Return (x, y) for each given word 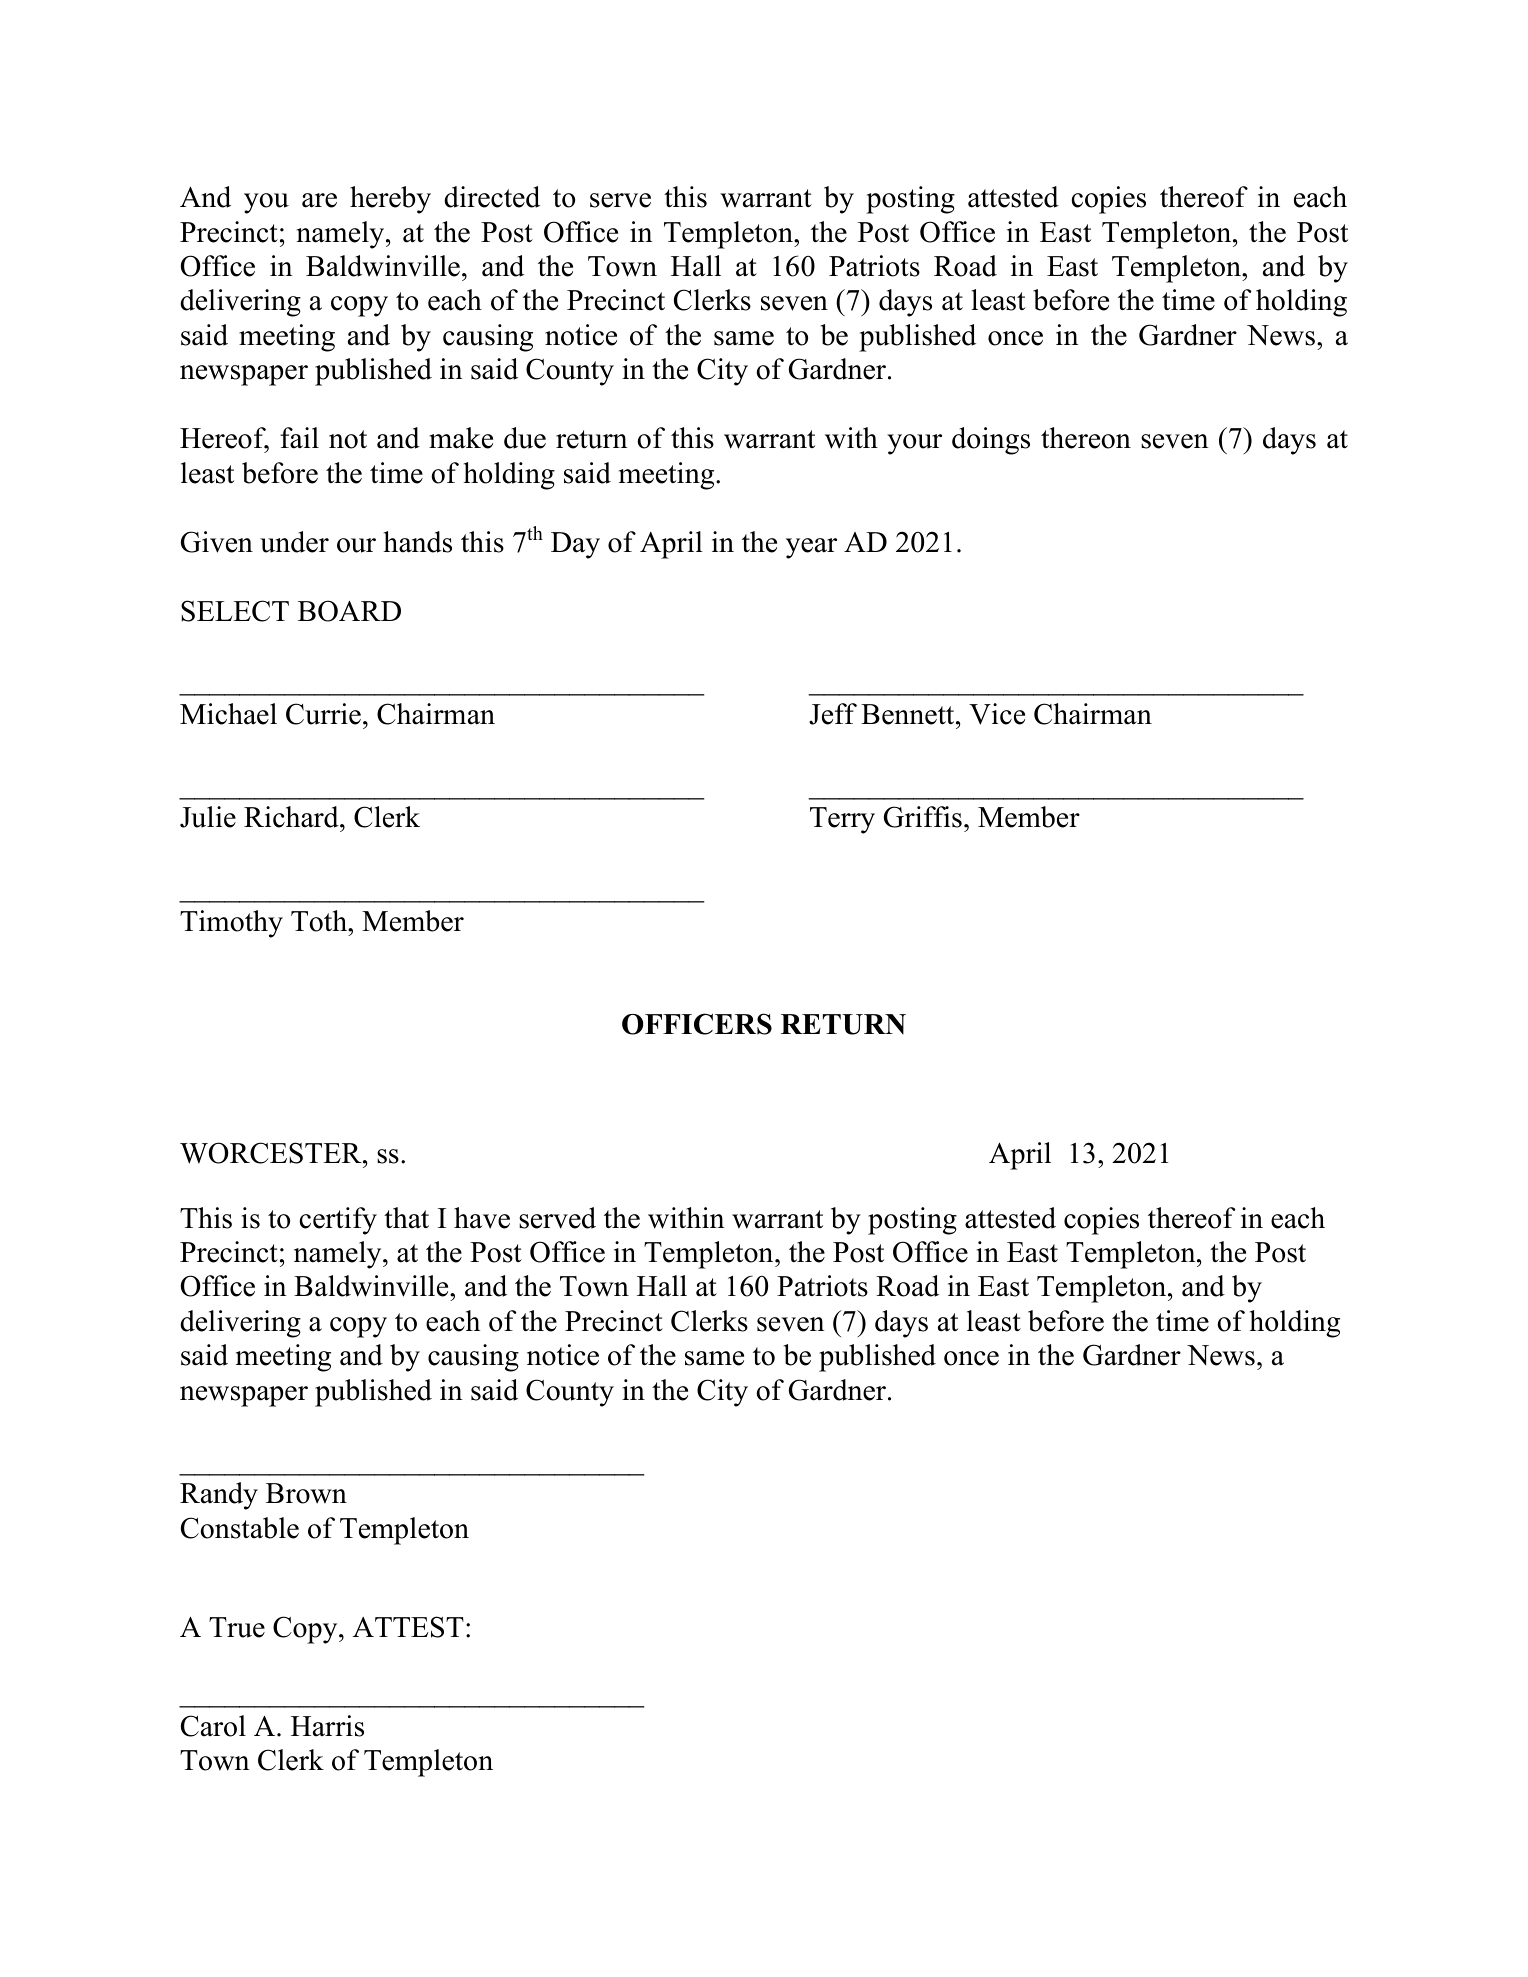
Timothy (231, 924)
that (406, 1218)
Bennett (909, 714)
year (811, 548)
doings (991, 441)
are (319, 200)
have (482, 1218)
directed (492, 197)
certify (338, 1221)
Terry (842, 820)
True (237, 1627)
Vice (997, 714)
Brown (306, 1493)
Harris (327, 1726)
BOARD (349, 611)
